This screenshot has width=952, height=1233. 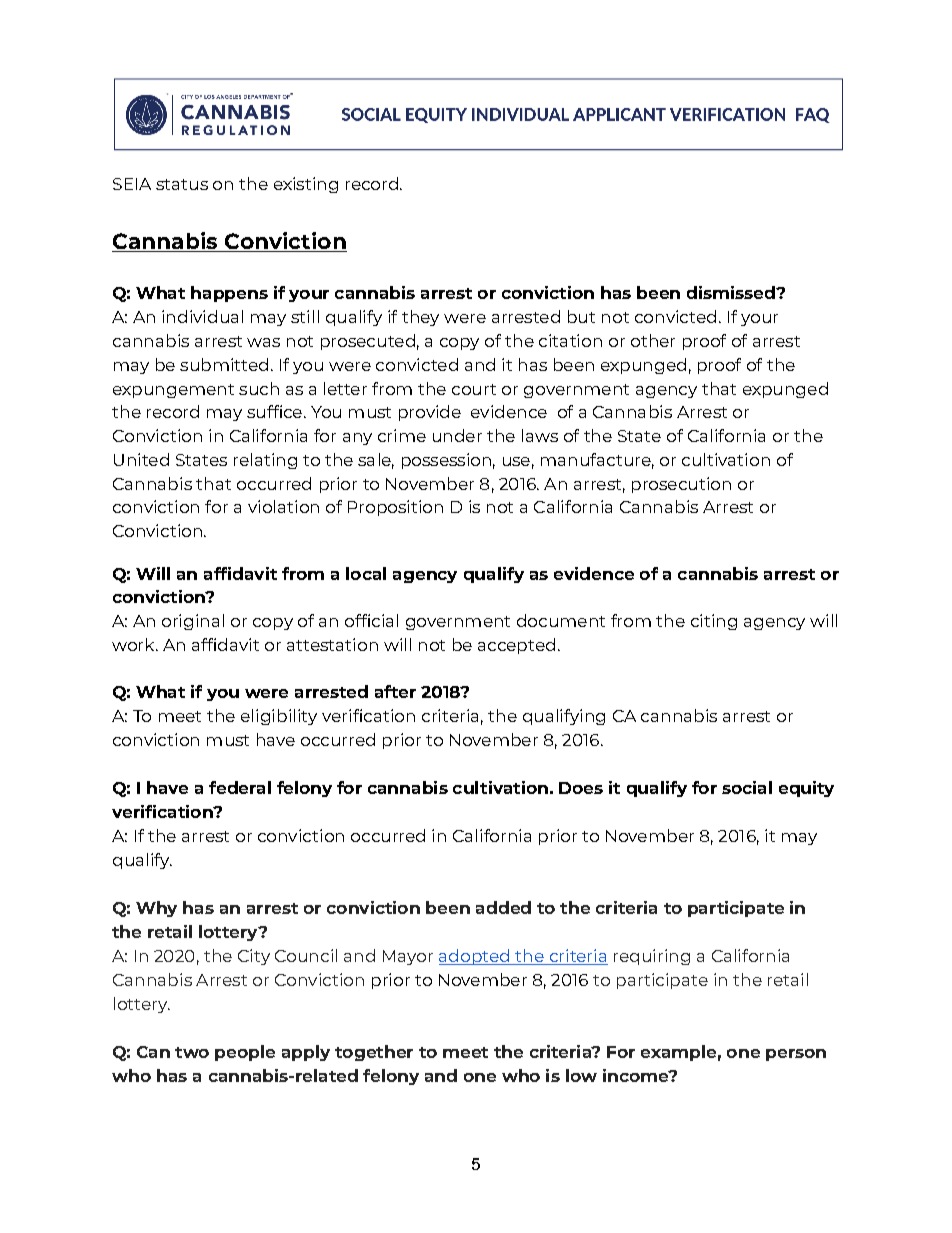 What do you see at coordinates (182, 184) in the screenshot?
I see `status` at bounding box center [182, 184].
